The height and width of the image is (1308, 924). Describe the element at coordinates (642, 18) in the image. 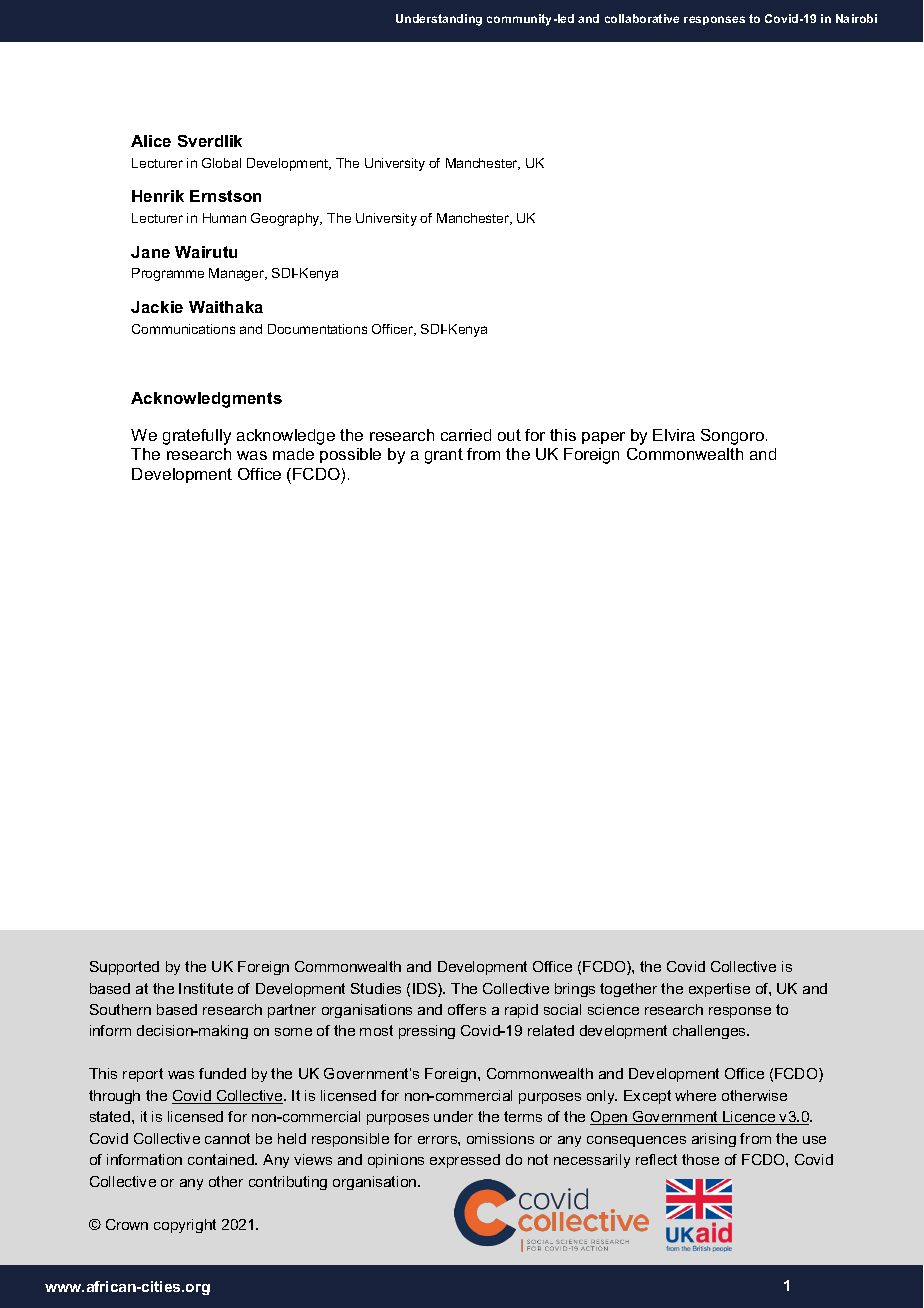

I see `collaborative` at that location.
